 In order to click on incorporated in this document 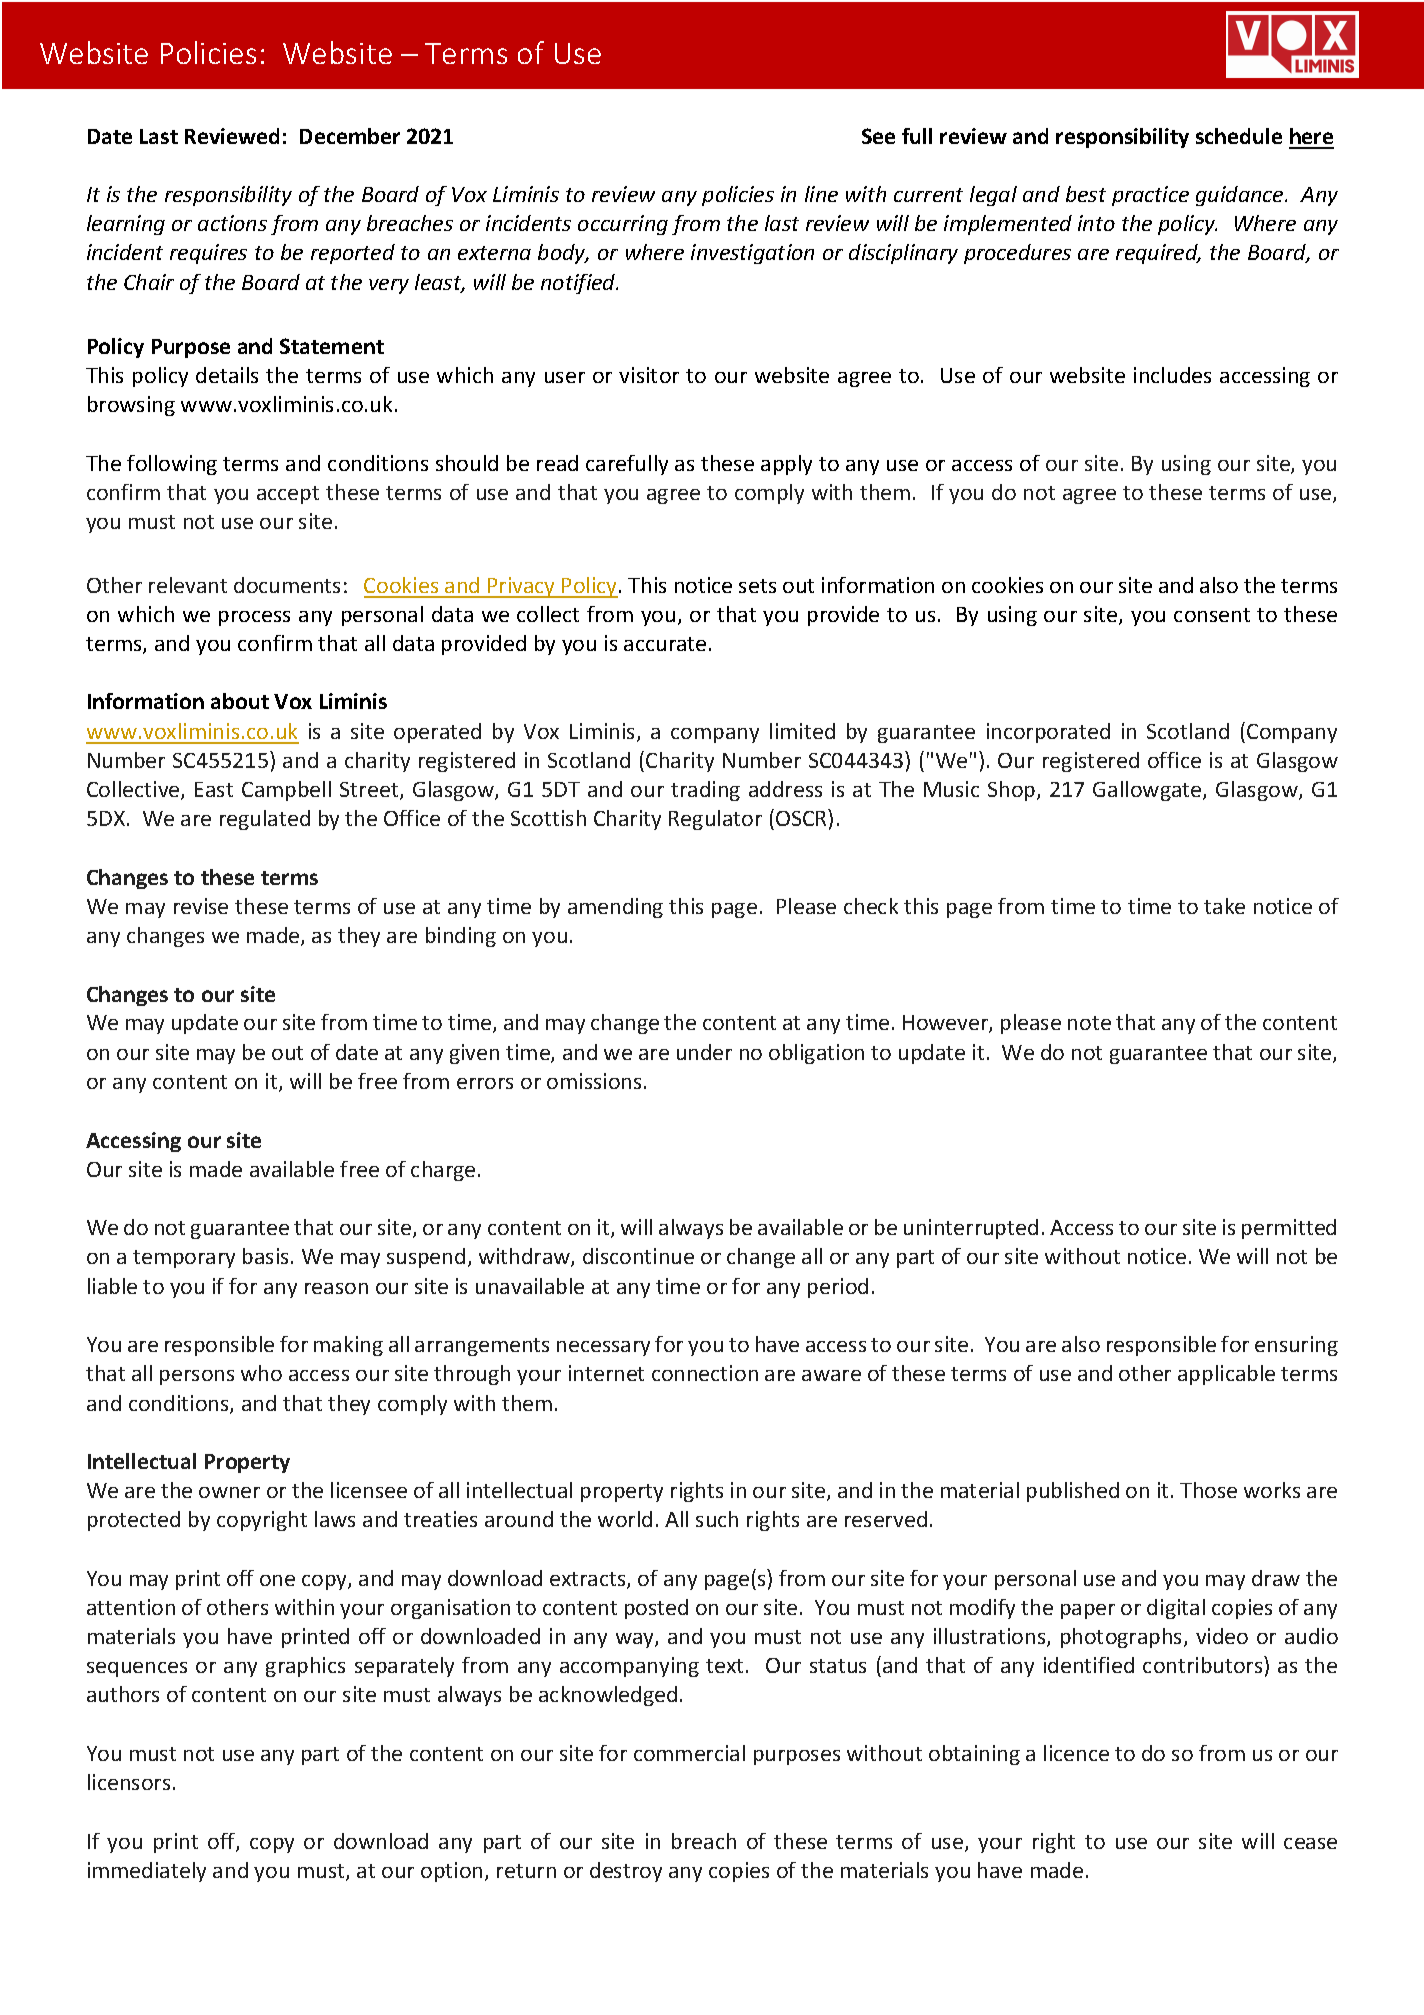, I will do `click(1048, 733)`.
